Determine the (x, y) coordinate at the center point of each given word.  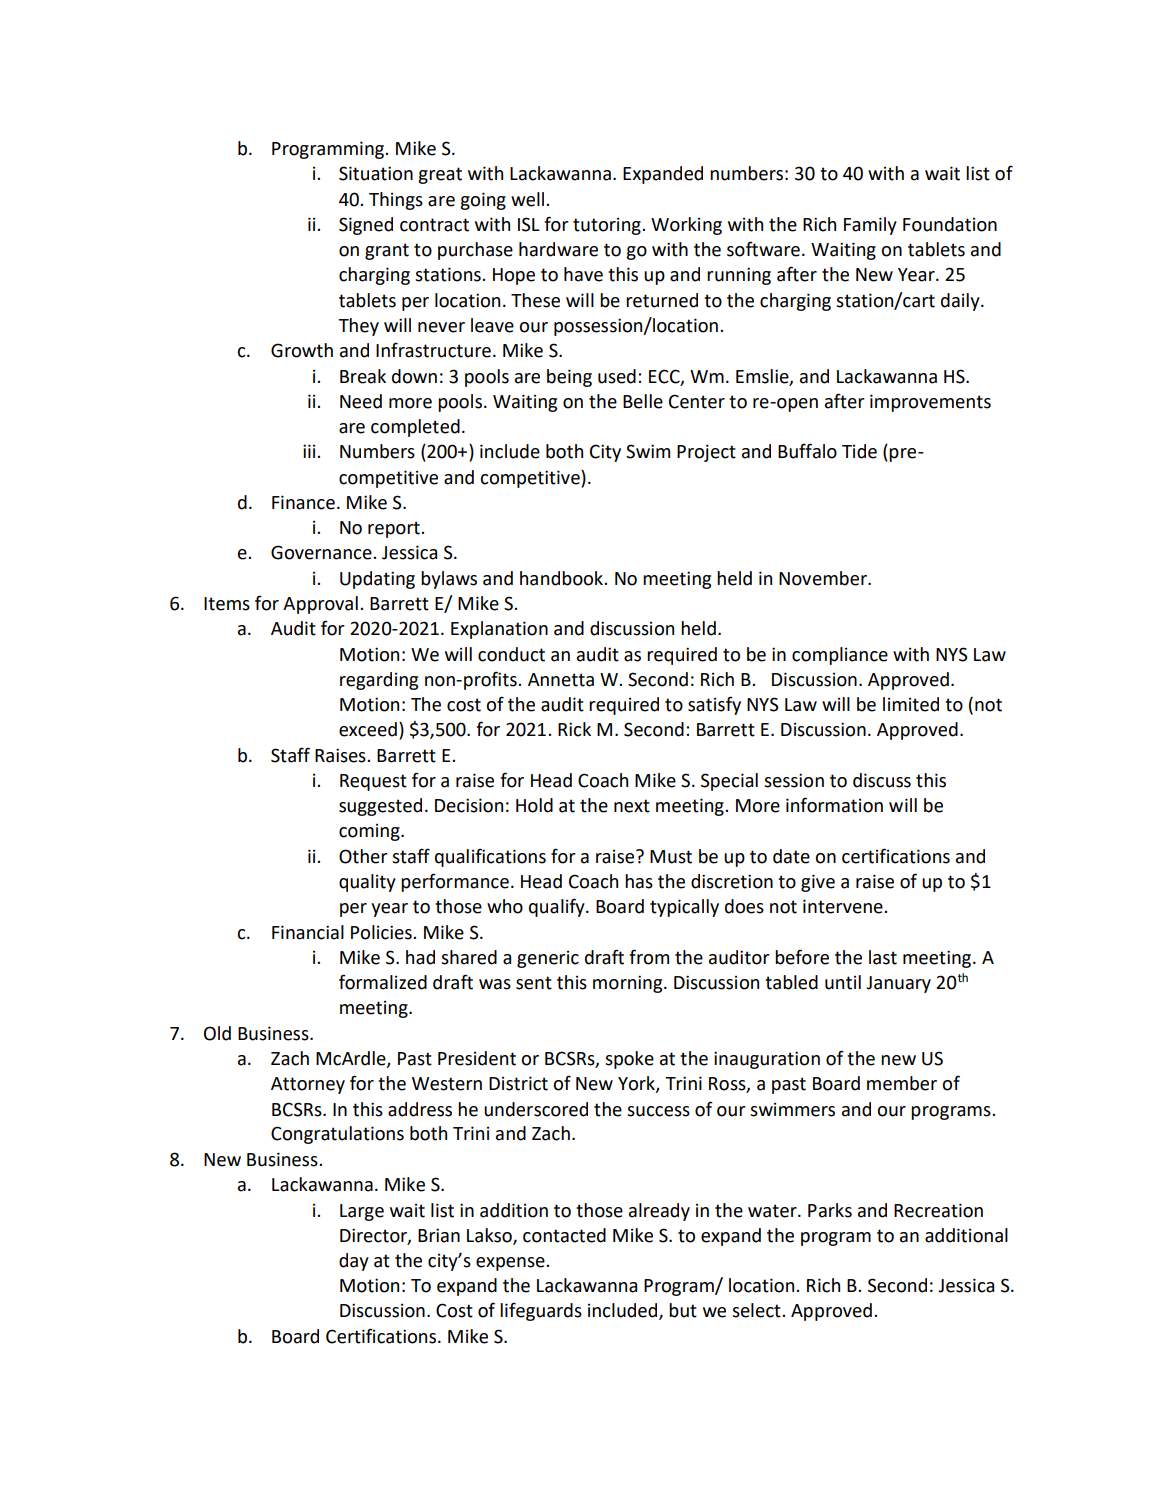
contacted (564, 1235)
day (354, 1262)
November (824, 578)
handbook (562, 578)
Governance (322, 552)
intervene (844, 906)
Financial (308, 932)
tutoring (608, 226)
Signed (366, 226)
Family (870, 226)
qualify (558, 907)
